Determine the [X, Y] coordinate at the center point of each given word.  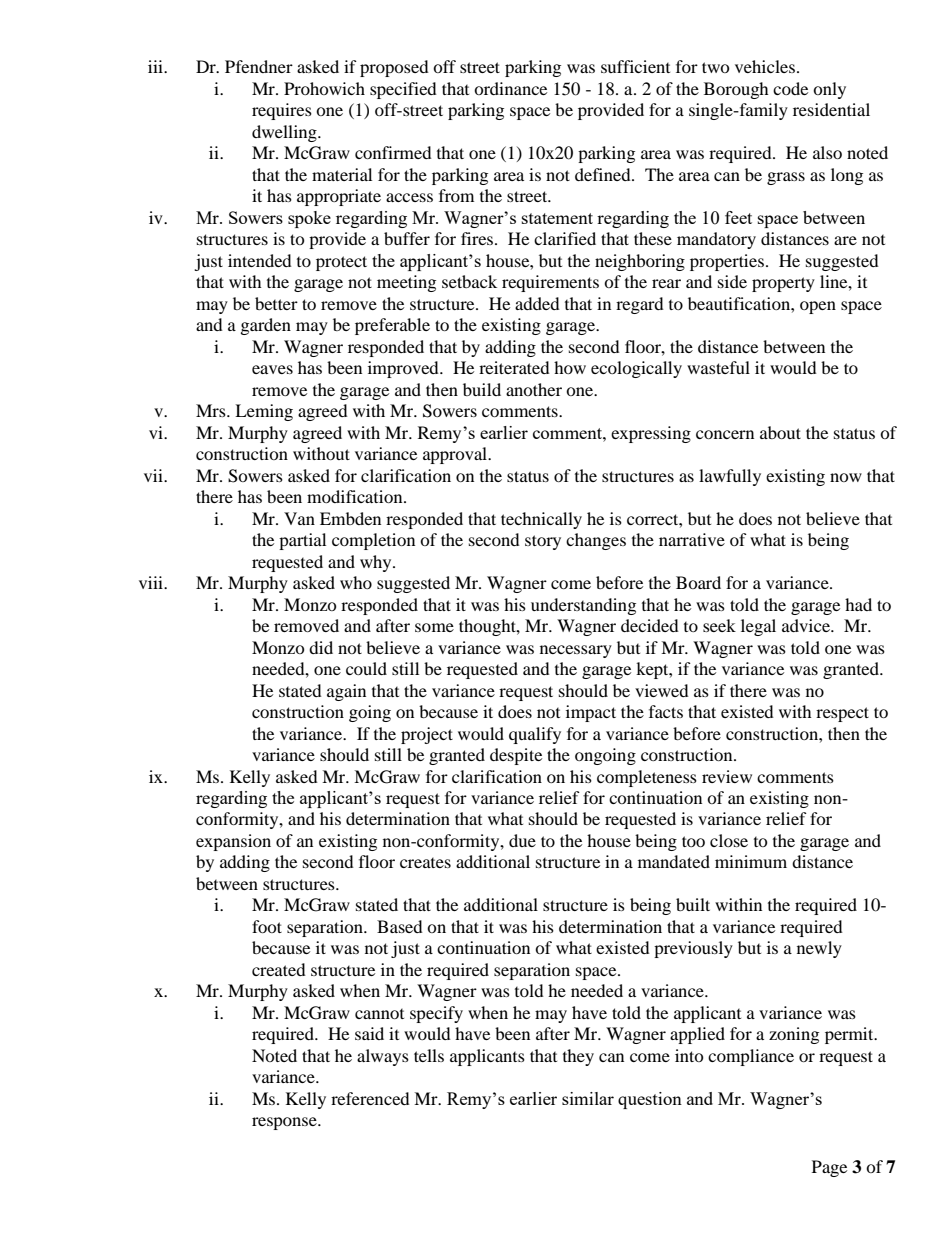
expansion [233, 842]
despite [516, 756]
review [727, 776]
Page [829, 1168]
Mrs [212, 410]
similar [588, 1098]
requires [282, 111]
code [790, 88]
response [285, 1123]
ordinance [510, 88]
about [780, 432]
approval [456, 455]
